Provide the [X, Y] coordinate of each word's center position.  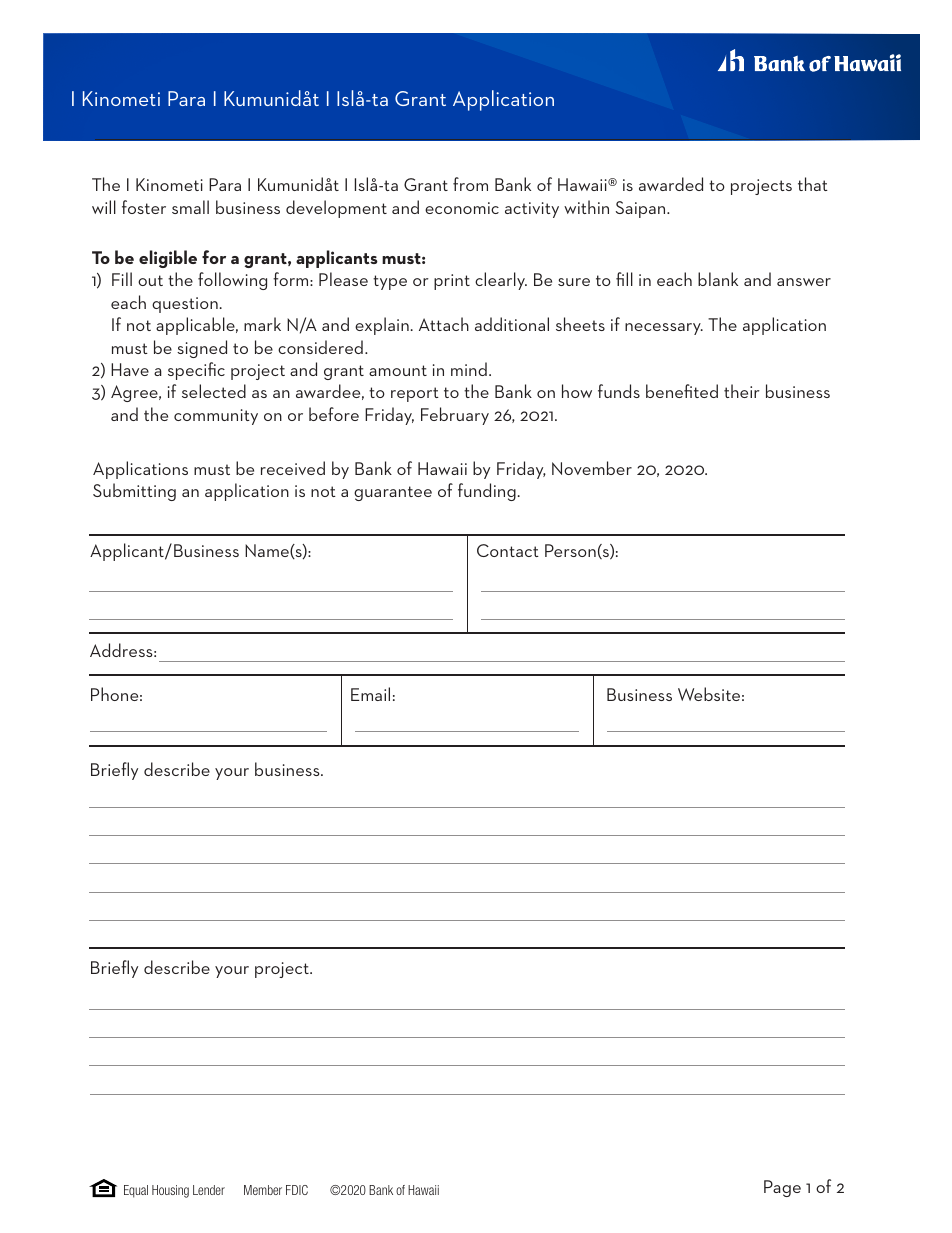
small [190, 207]
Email [370, 694]
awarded [671, 184]
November [592, 468]
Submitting [134, 492]
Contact [508, 550]
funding [487, 492]
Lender [209, 1190]
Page [782, 1188]
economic [462, 208]
